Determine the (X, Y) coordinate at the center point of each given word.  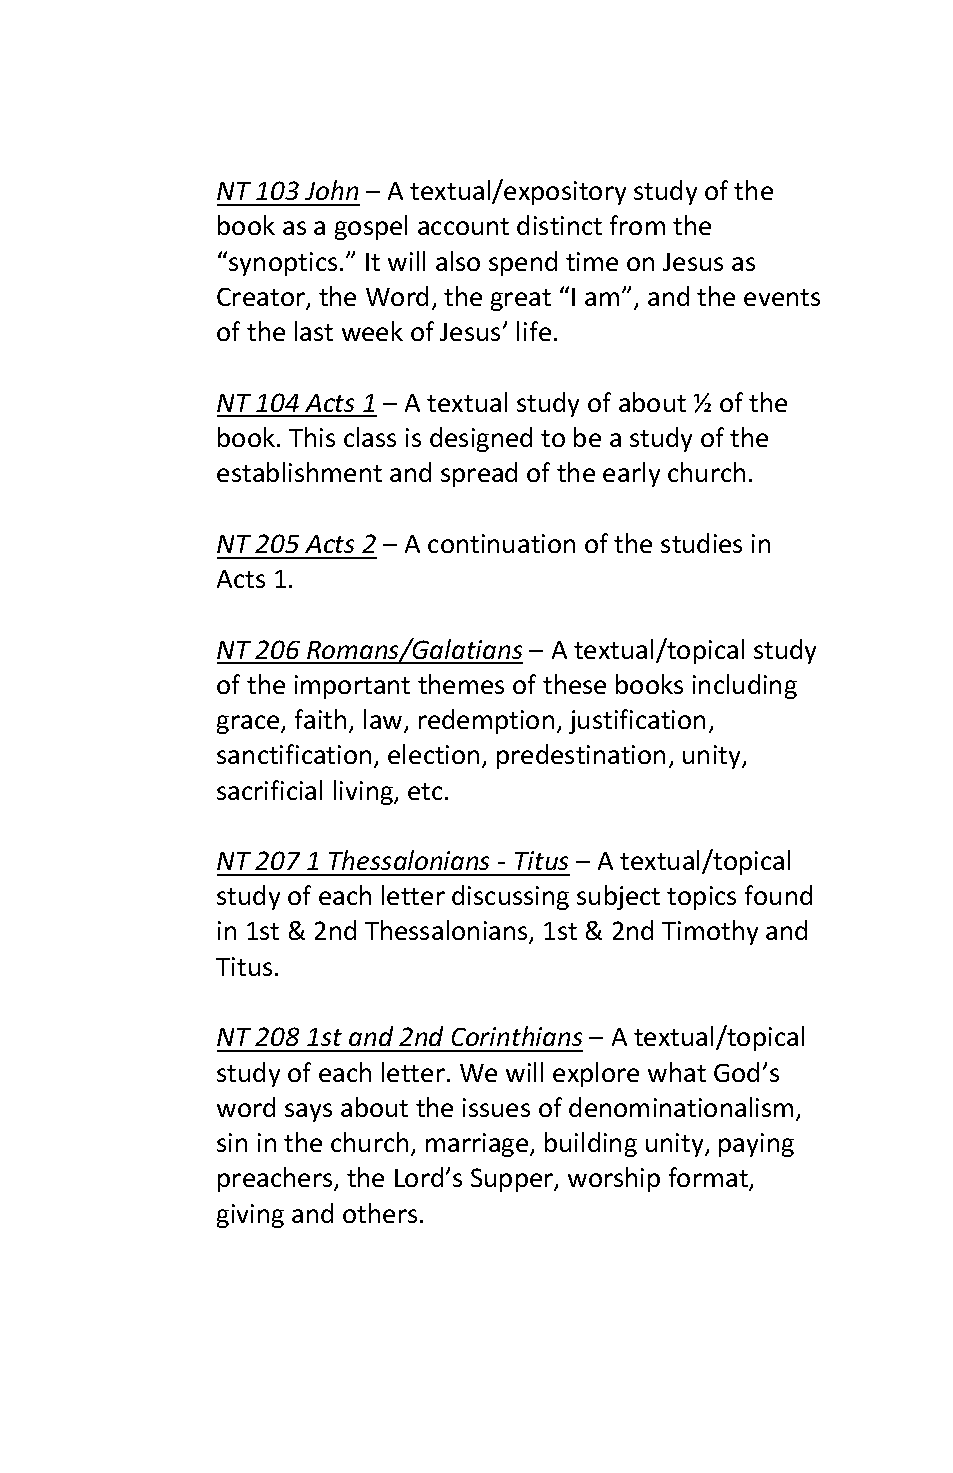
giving (250, 1216)
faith (320, 719)
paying (756, 1145)
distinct (559, 225)
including (745, 686)
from (637, 225)
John (331, 190)
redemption (486, 721)
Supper (513, 1180)
